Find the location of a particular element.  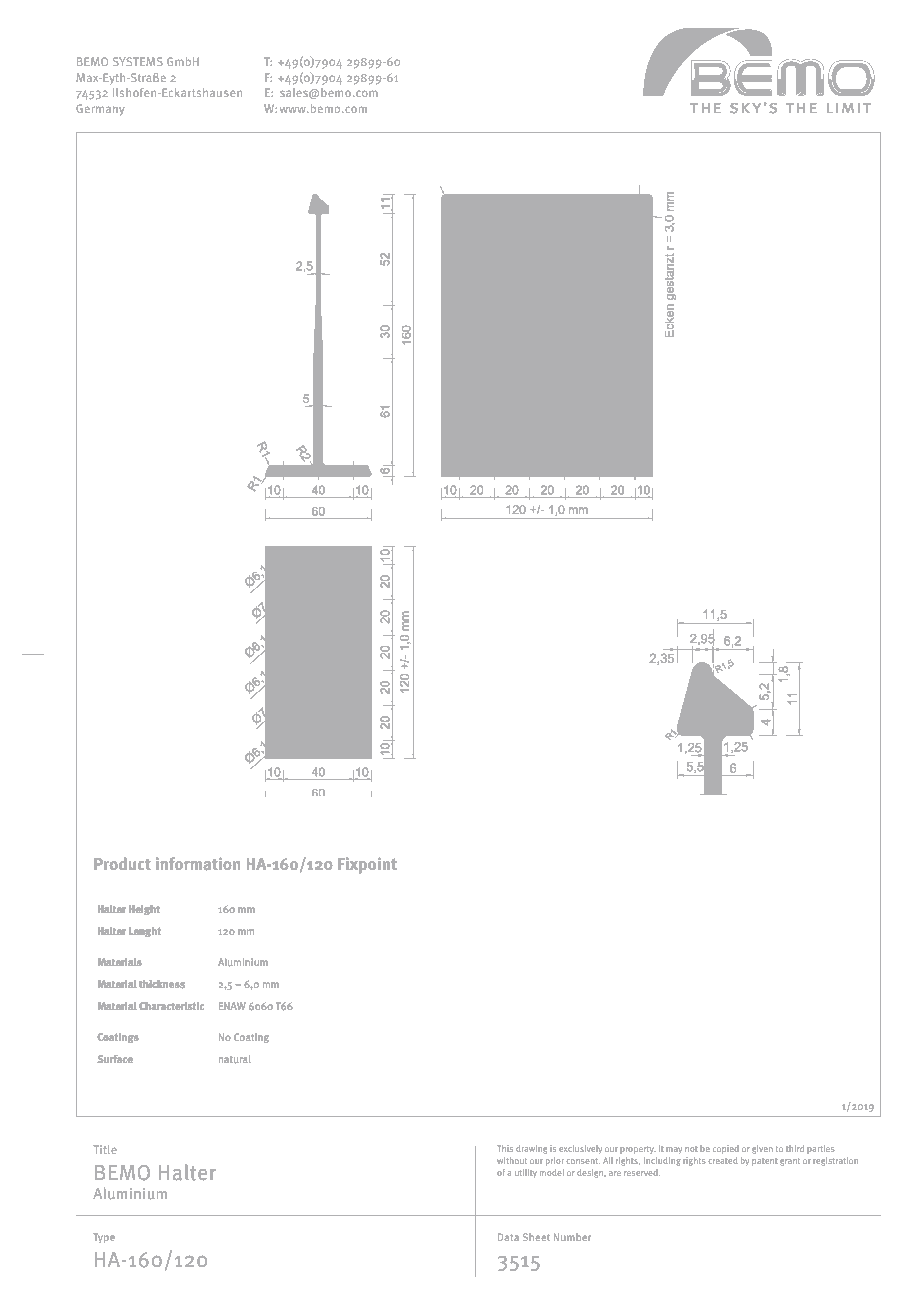

Lenght is located at coordinates (145, 932).
